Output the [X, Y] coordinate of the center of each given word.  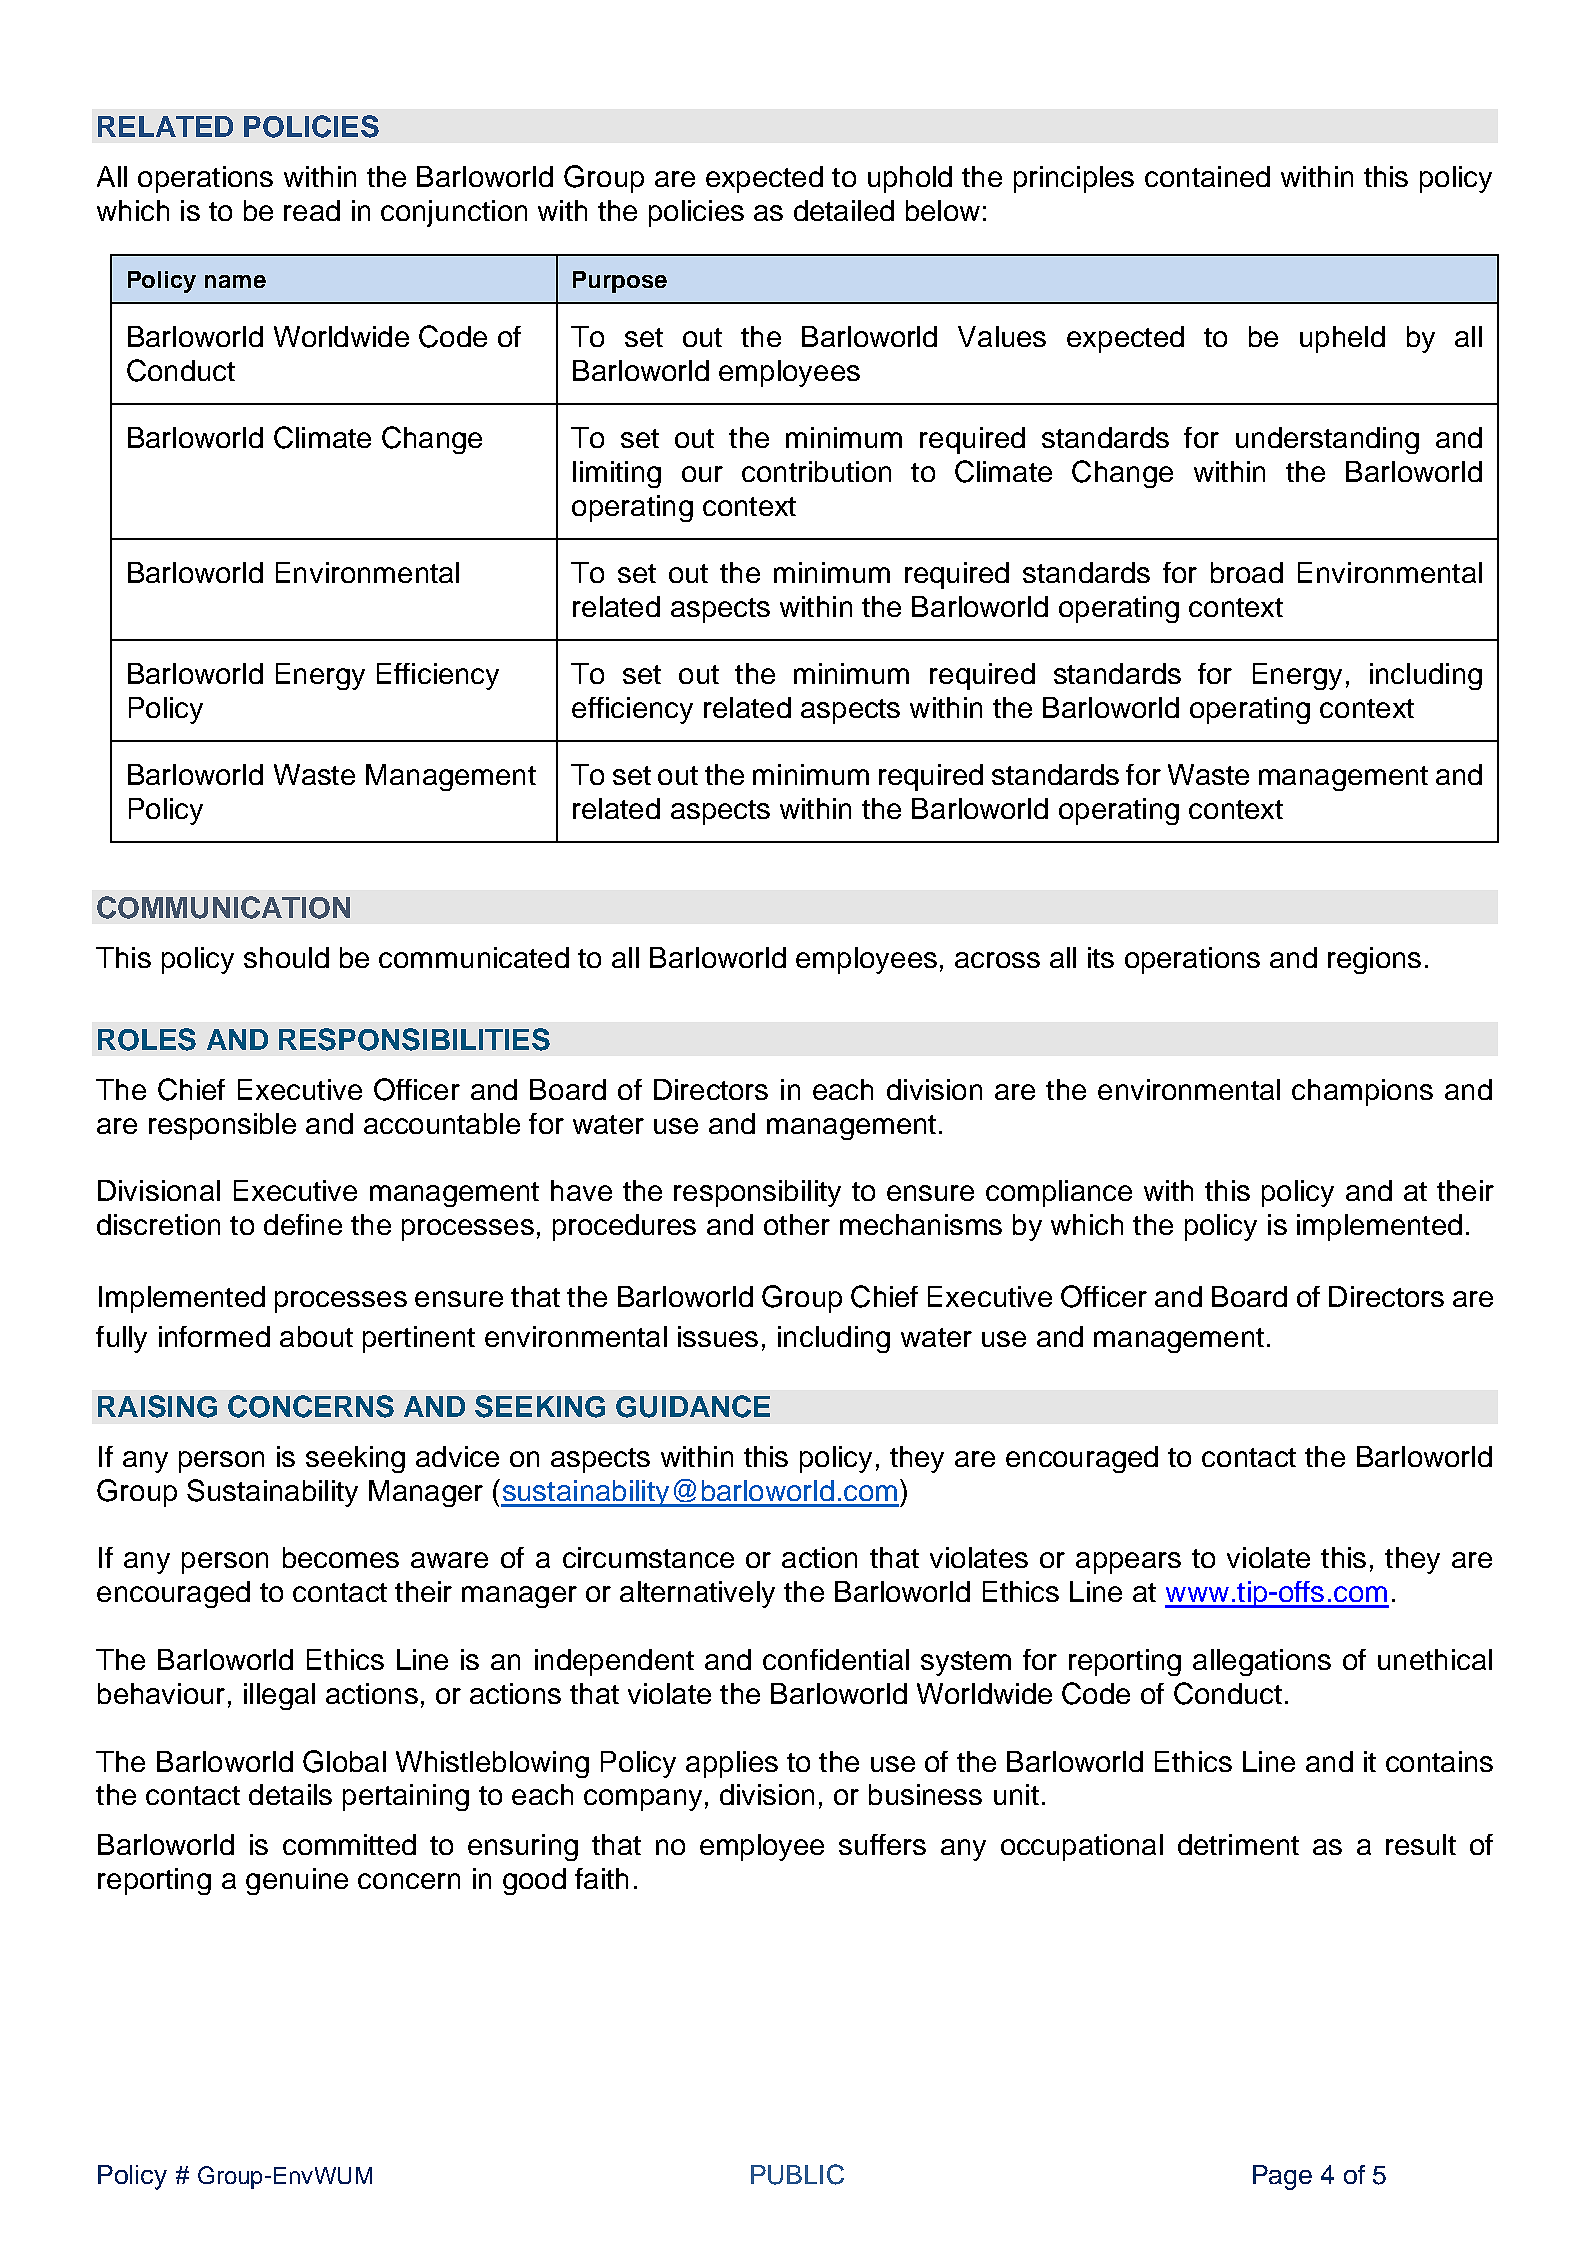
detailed [844, 210]
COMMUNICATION [223, 907]
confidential [836, 1659]
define [303, 1224]
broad [1247, 572]
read [312, 210]
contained [1207, 176]
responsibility [757, 1193]
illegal [279, 1696]
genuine [297, 1881]
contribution [816, 471]
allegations [1262, 1662]
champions [1362, 1092]
